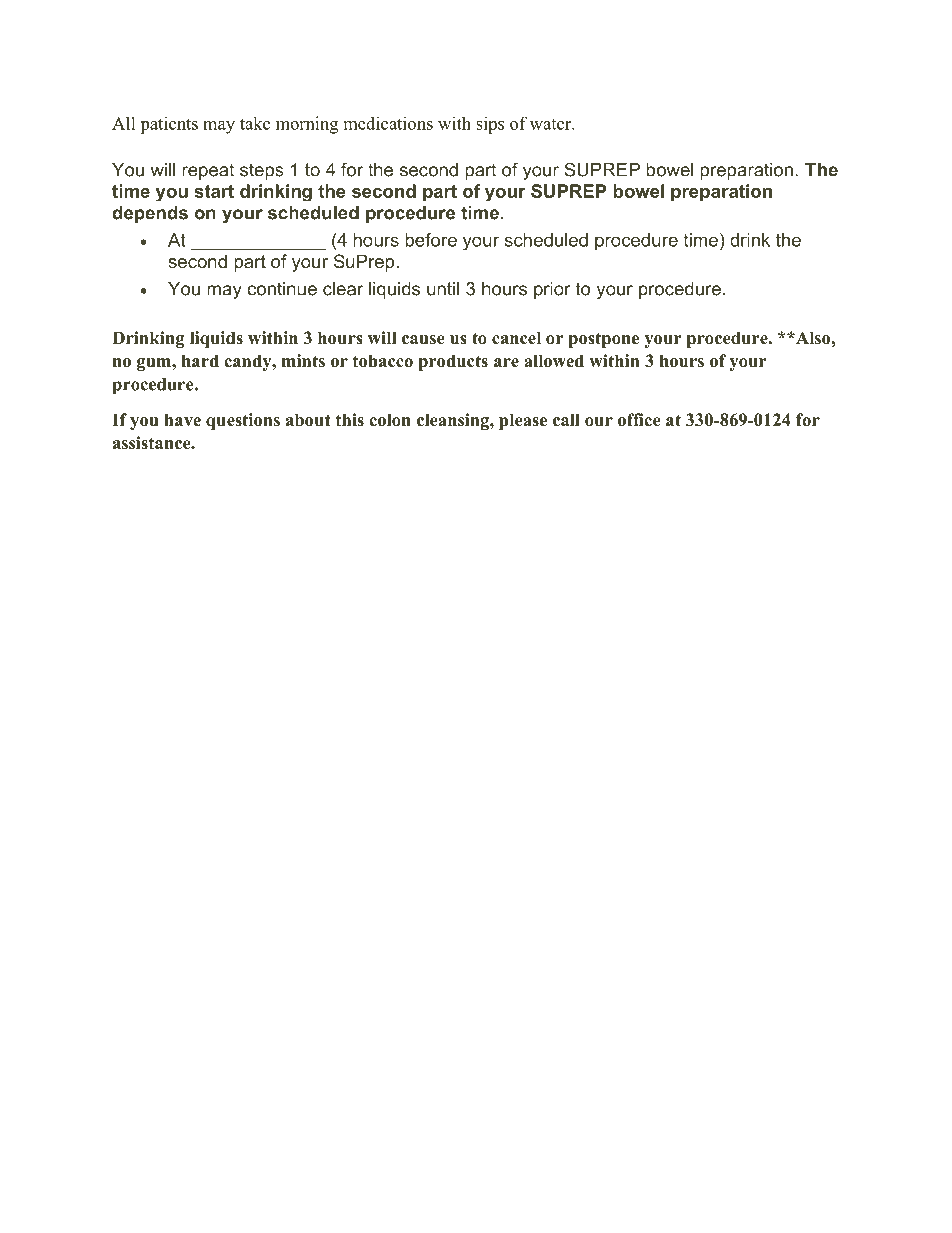  Describe the element at coordinates (390, 420) in the image. I see `colon` at that location.
